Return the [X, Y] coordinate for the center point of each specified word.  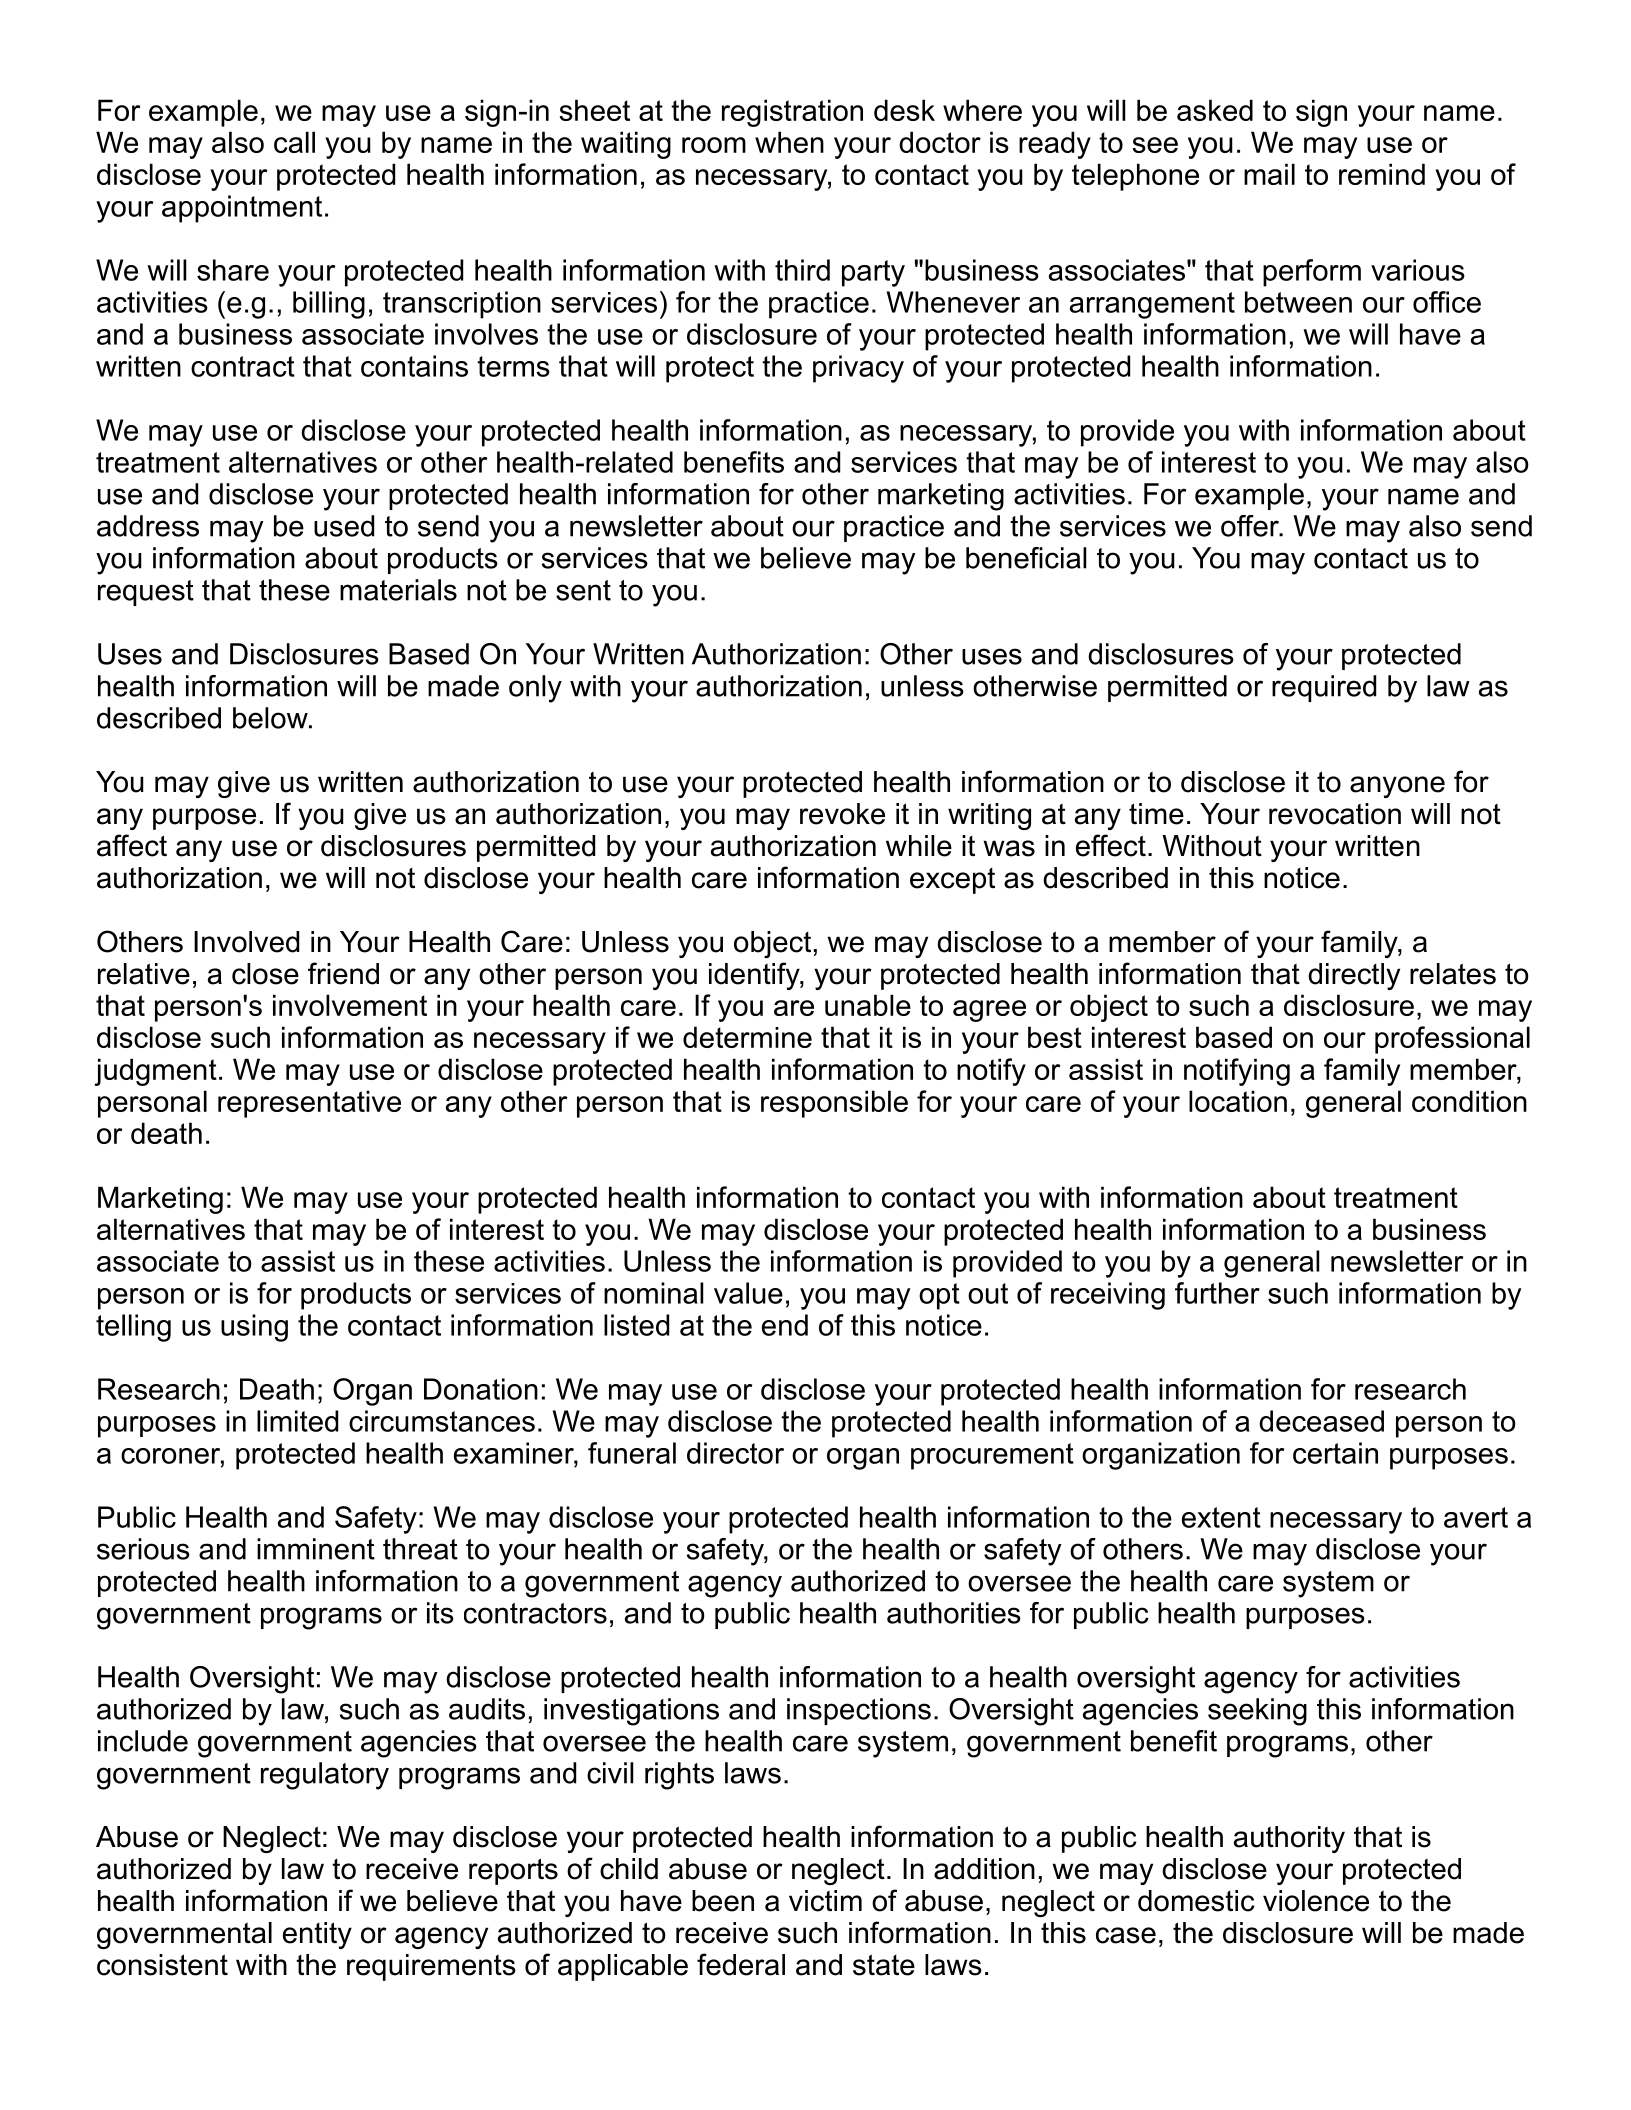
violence [1316, 1901]
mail [1269, 174]
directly [1354, 976]
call [294, 142]
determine [747, 1037]
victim [825, 1901]
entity [317, 1935]
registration [792, 113]
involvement [350, 1005]
